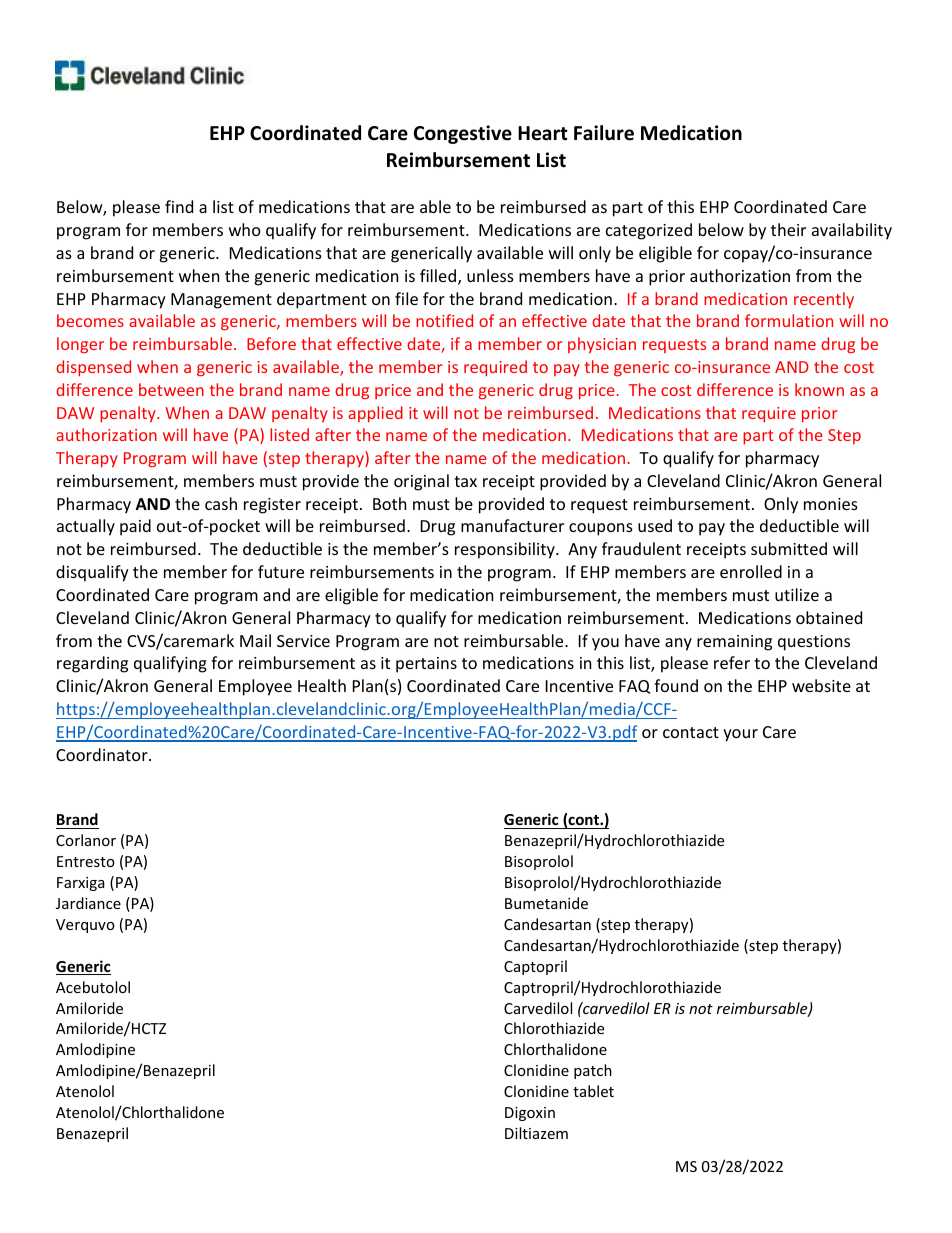 The height and width of the screenshot is (1233, 952). Describe the element at coordinates (171, 389) in the screenshot. I see `between` at that location.
